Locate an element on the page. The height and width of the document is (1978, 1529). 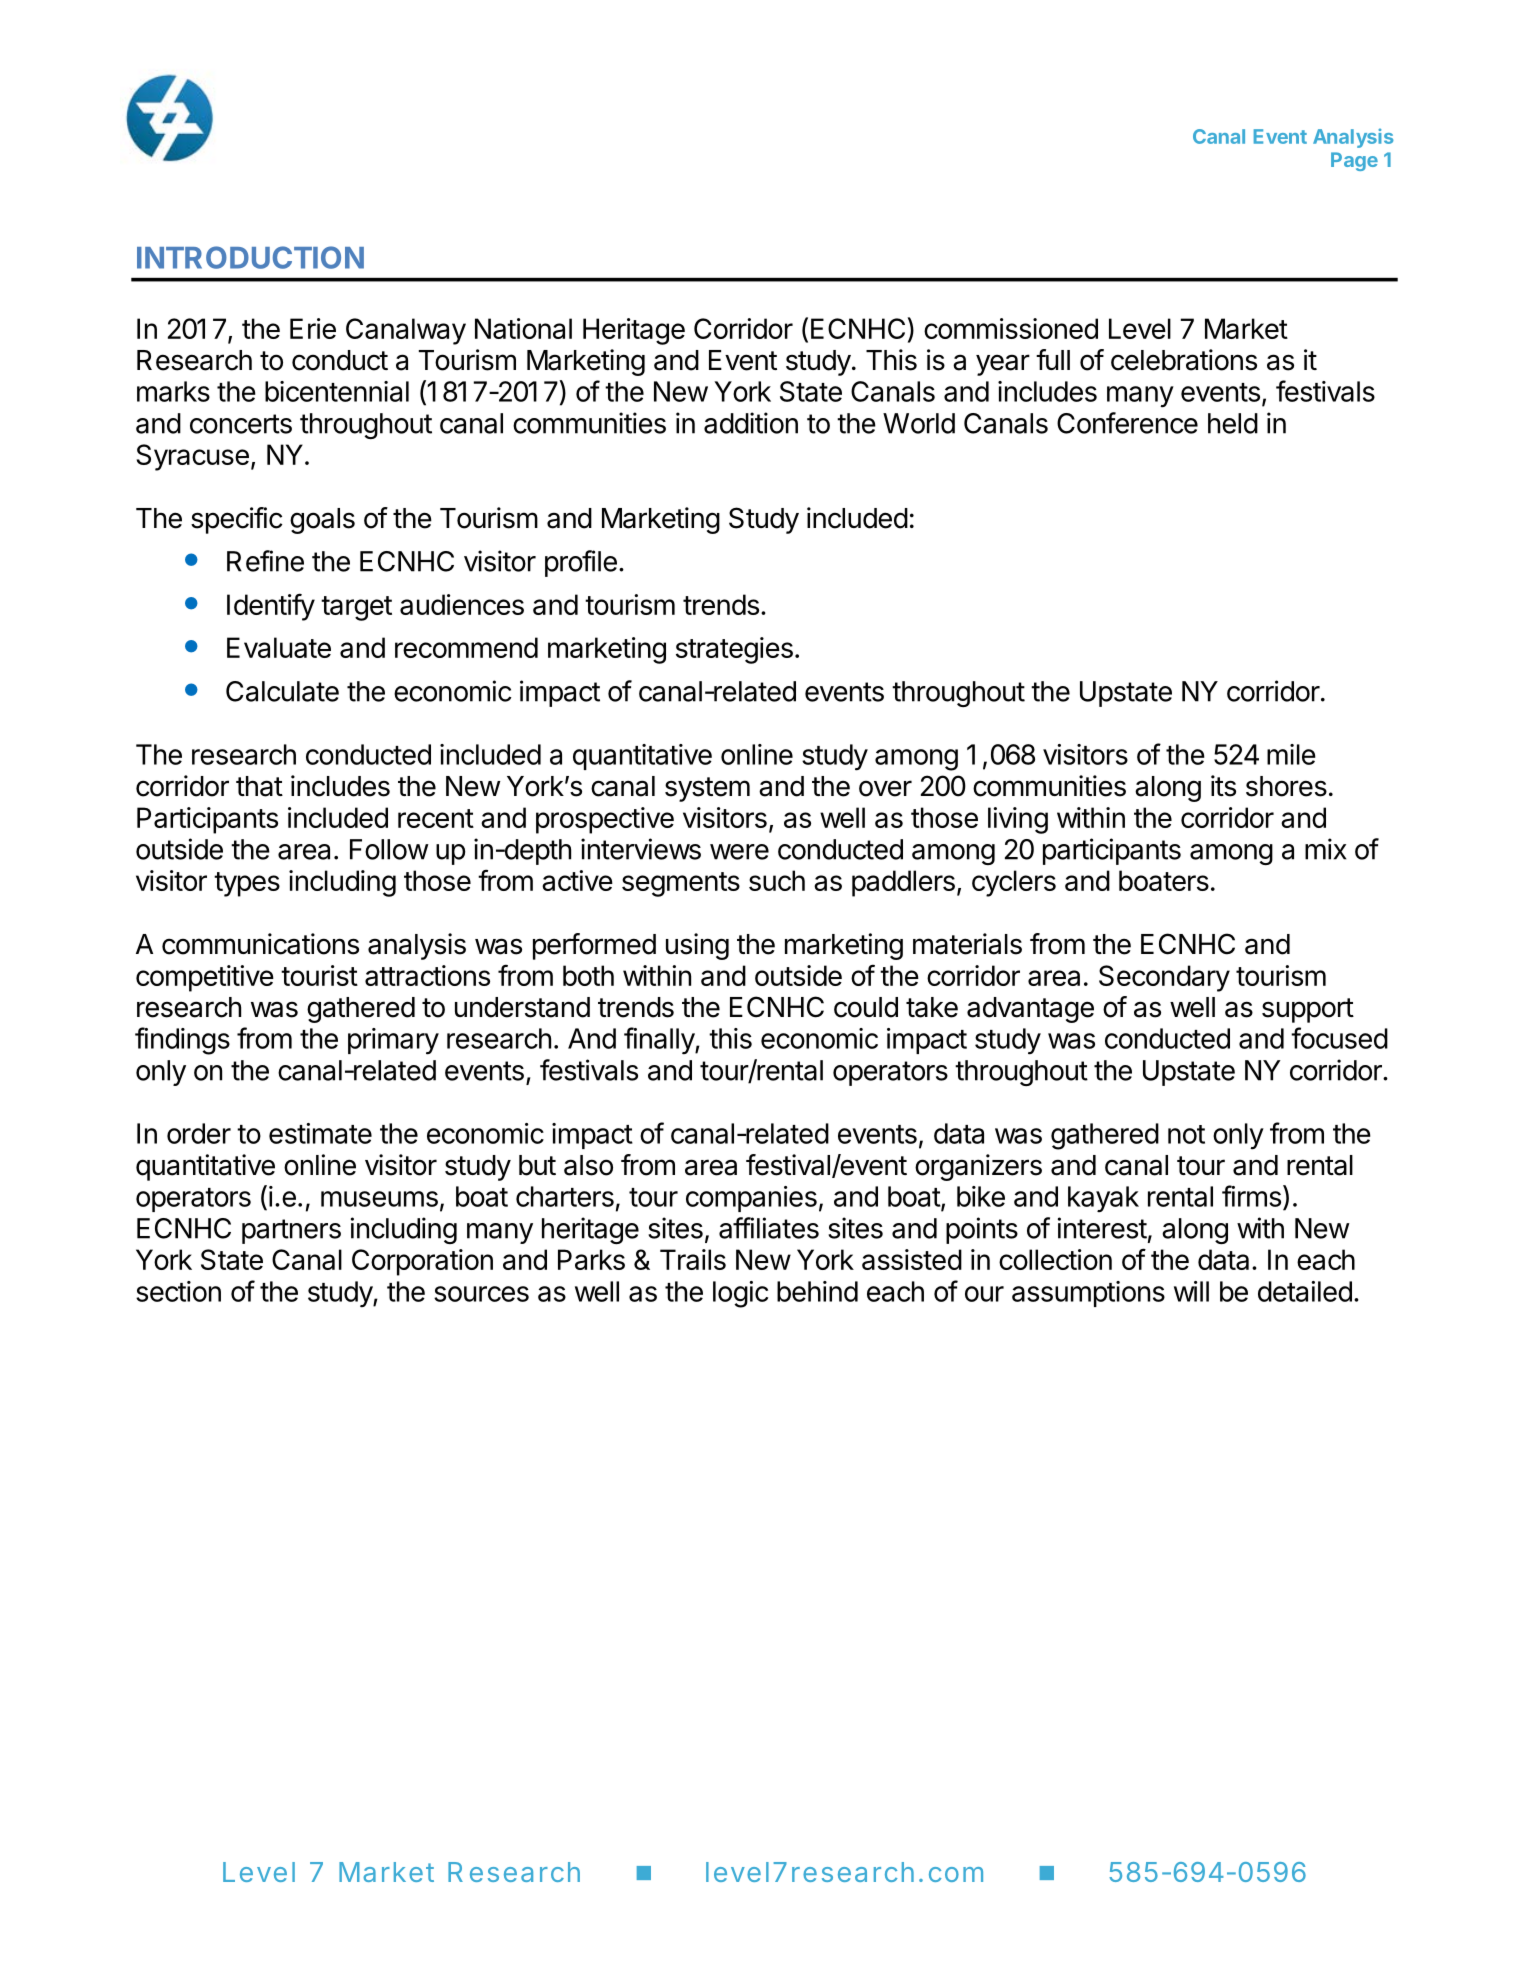
affiliates is located at coordinates (769, 1228).
